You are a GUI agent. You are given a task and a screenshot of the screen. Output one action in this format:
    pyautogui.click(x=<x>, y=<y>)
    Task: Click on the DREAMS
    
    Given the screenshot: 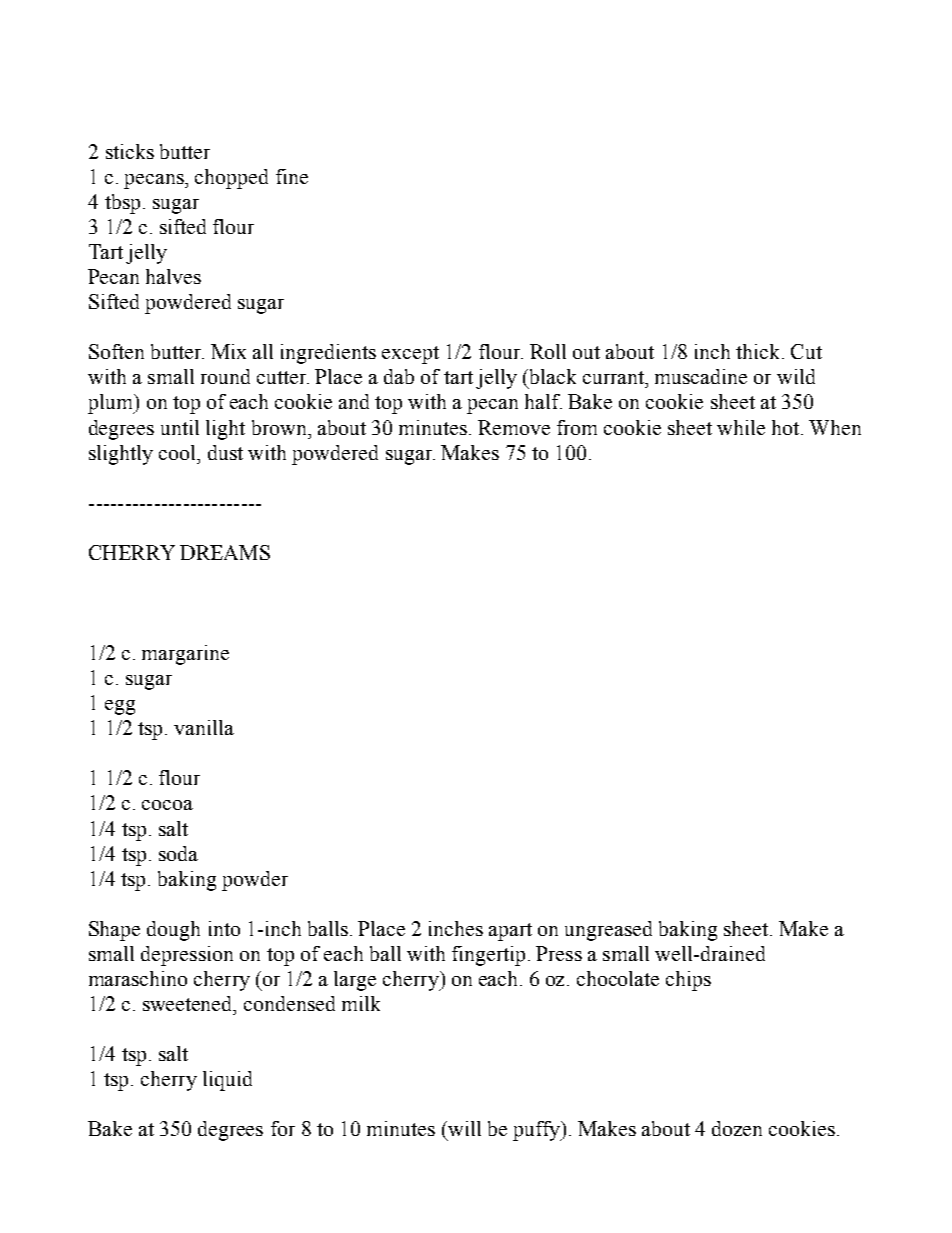 What is the action you would take?
    pyautogui.click(x=225, y=552)
